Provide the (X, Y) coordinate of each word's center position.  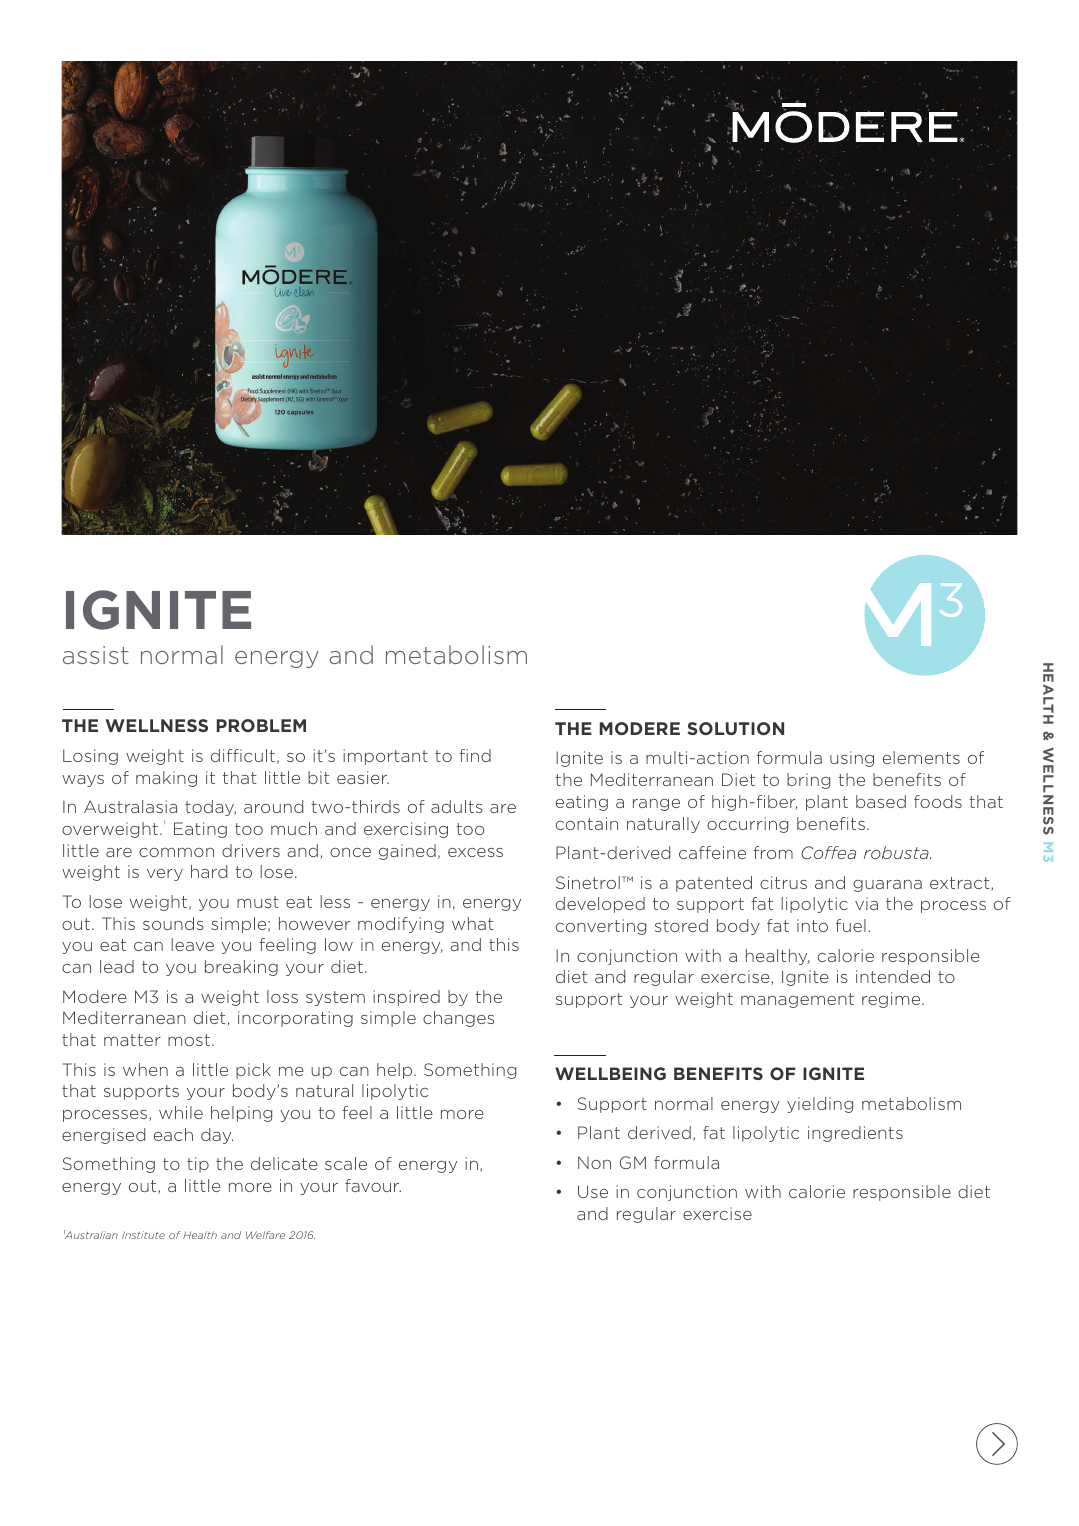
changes (458, 1019)
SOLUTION (736, 728)
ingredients (855, 1134)
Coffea (828, 852)
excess (475, 852)
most (189, 1040)
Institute (143, 1235)
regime (892, 1000)
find (475, 755)
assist (96, 655)
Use (593, 1191)
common (176, 852)
